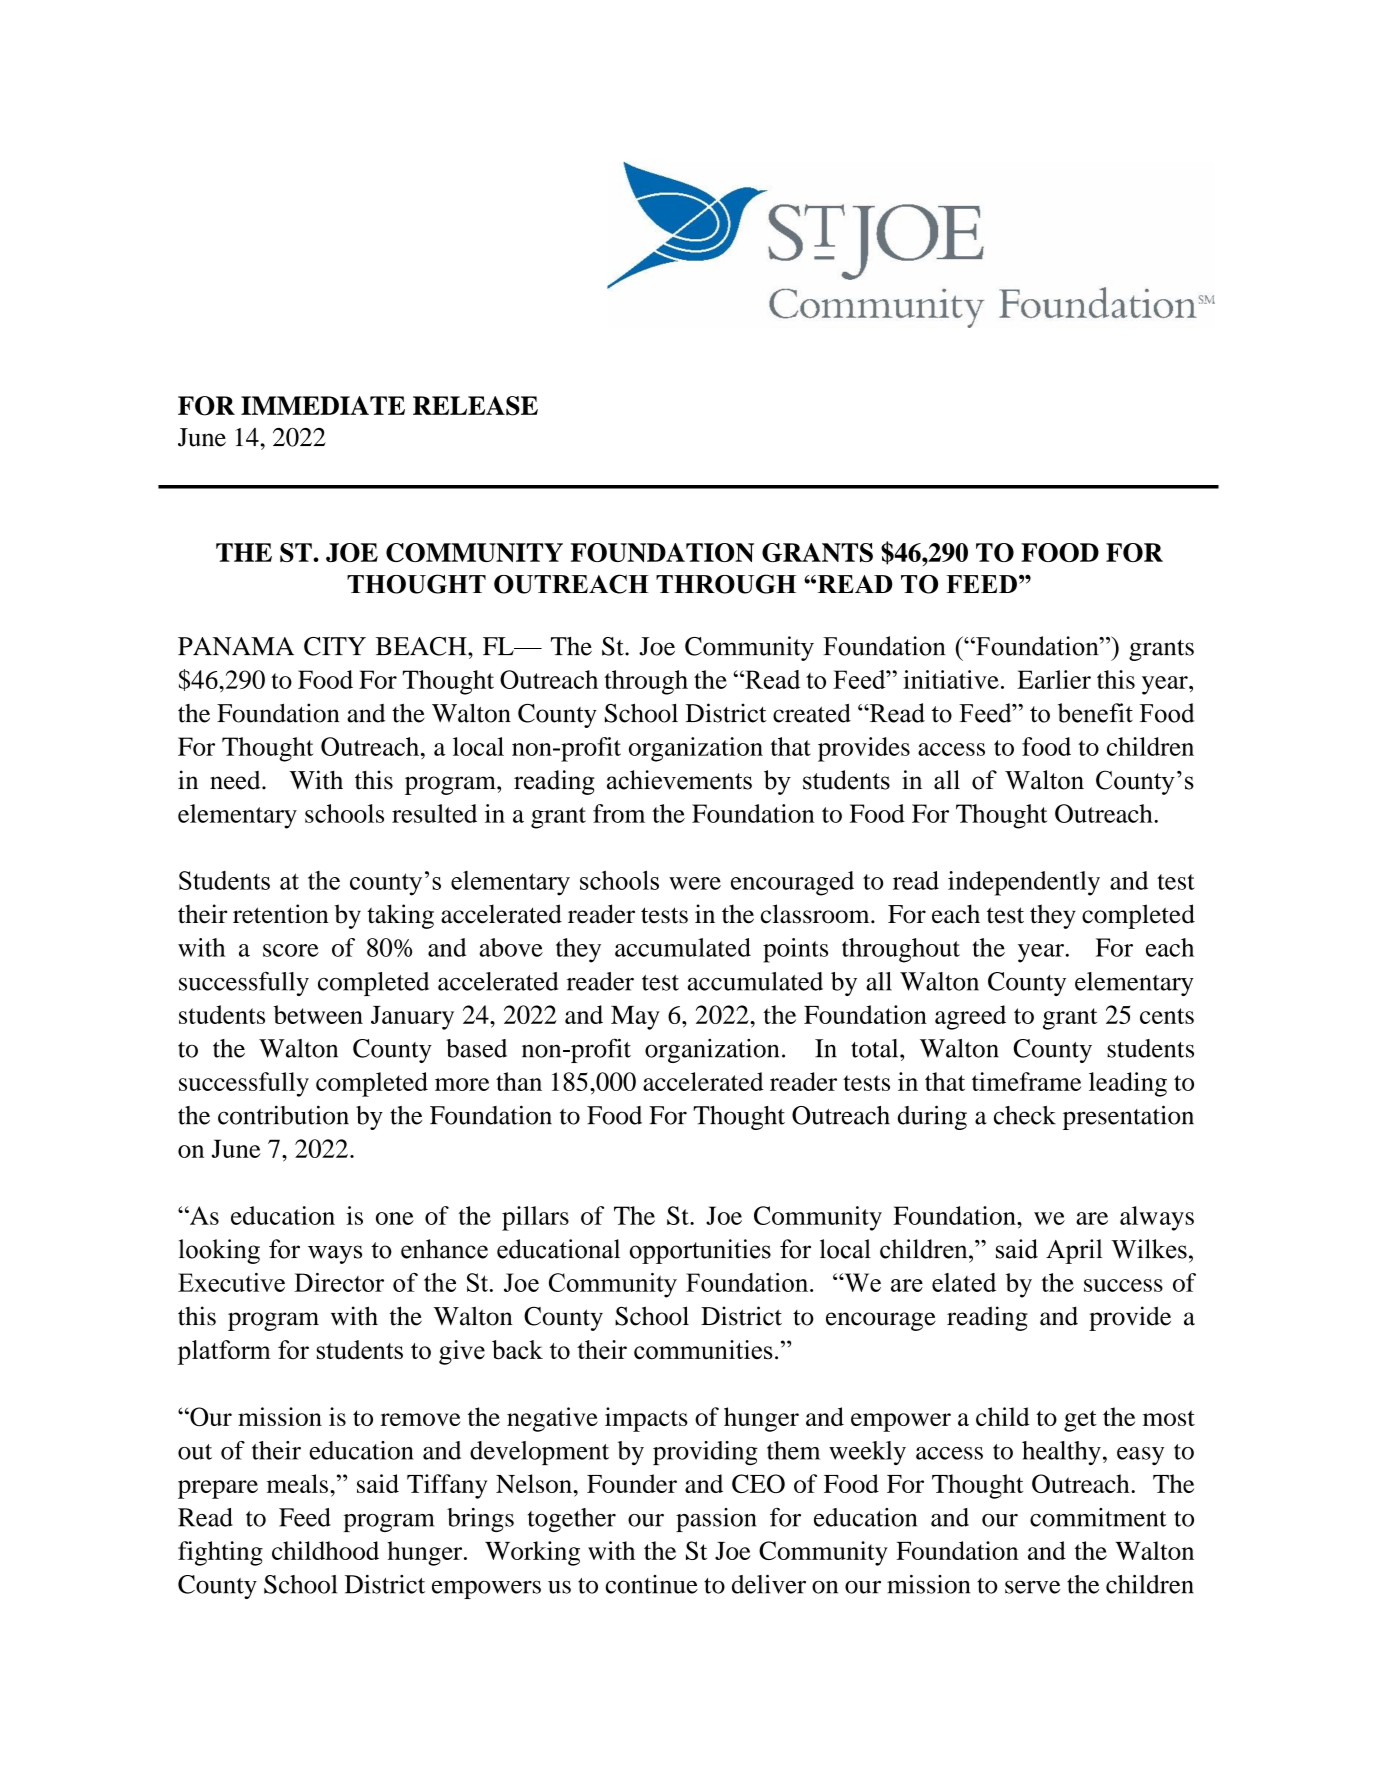 The height and width of the page is (1782, 1377). I want to click on RELEASE, so click(475, 406).
